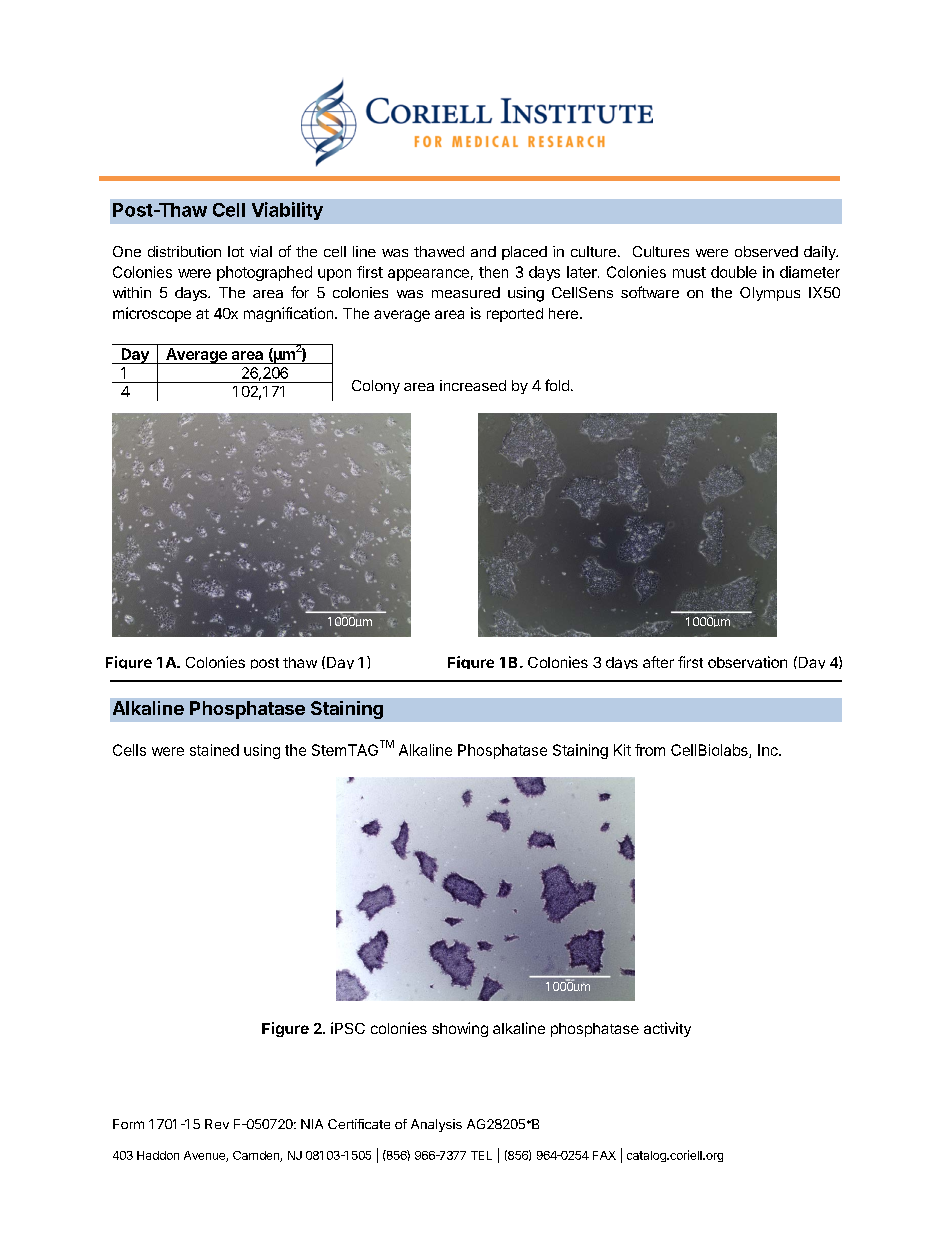 This screenshot has height=1233, width=952. I want to click on observation, so click(747, 662).
